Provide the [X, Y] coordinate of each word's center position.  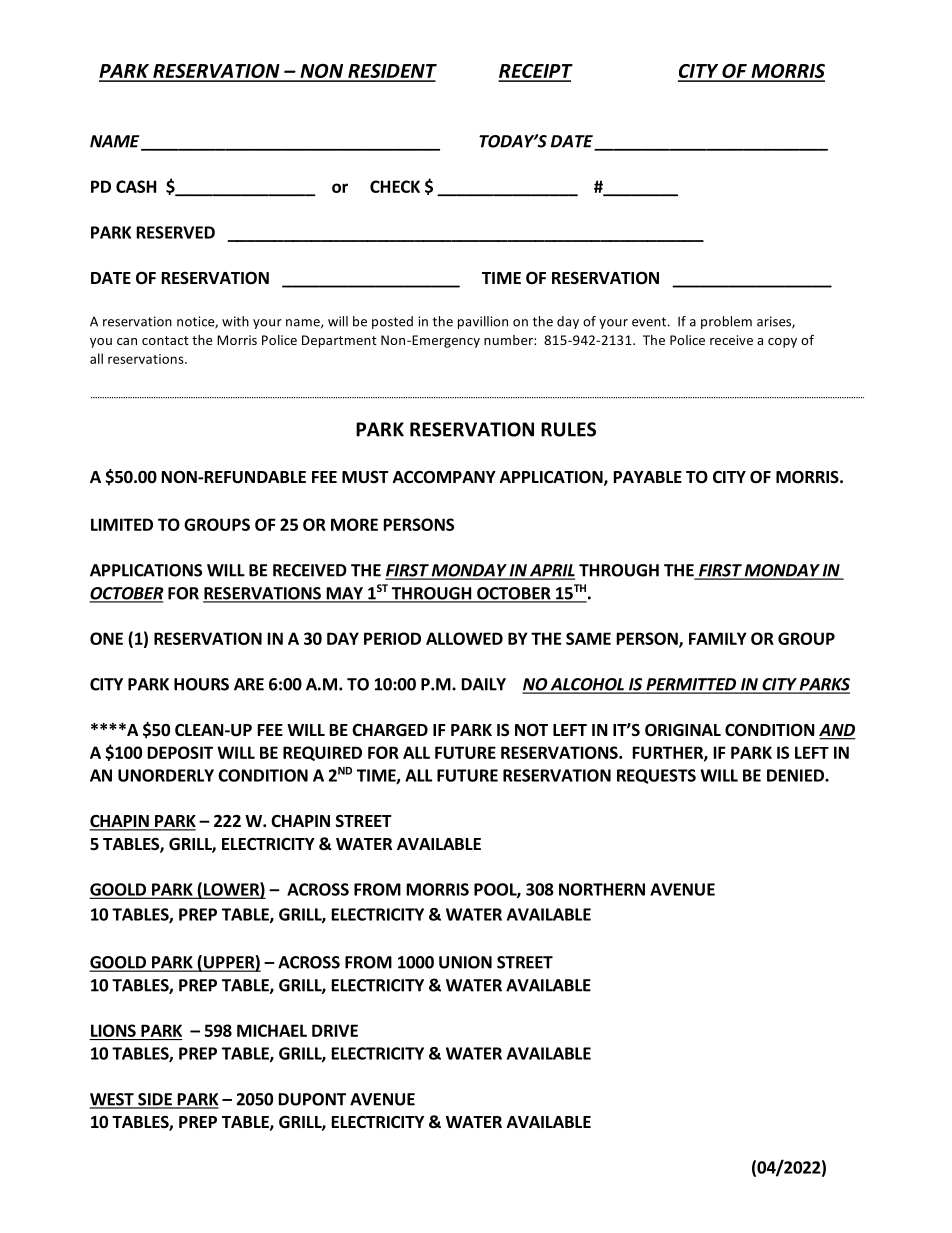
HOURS [201, 684]
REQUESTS [656, 776]
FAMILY [718, 638]
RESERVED [176, 232]
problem [726, 322]
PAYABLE [648, 477]
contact [165, 340]
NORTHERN [602, 889]
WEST [112, 1100]
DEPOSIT [180, 752]
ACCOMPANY [444, 477]
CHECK [395, 186]
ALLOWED [464, 638]
